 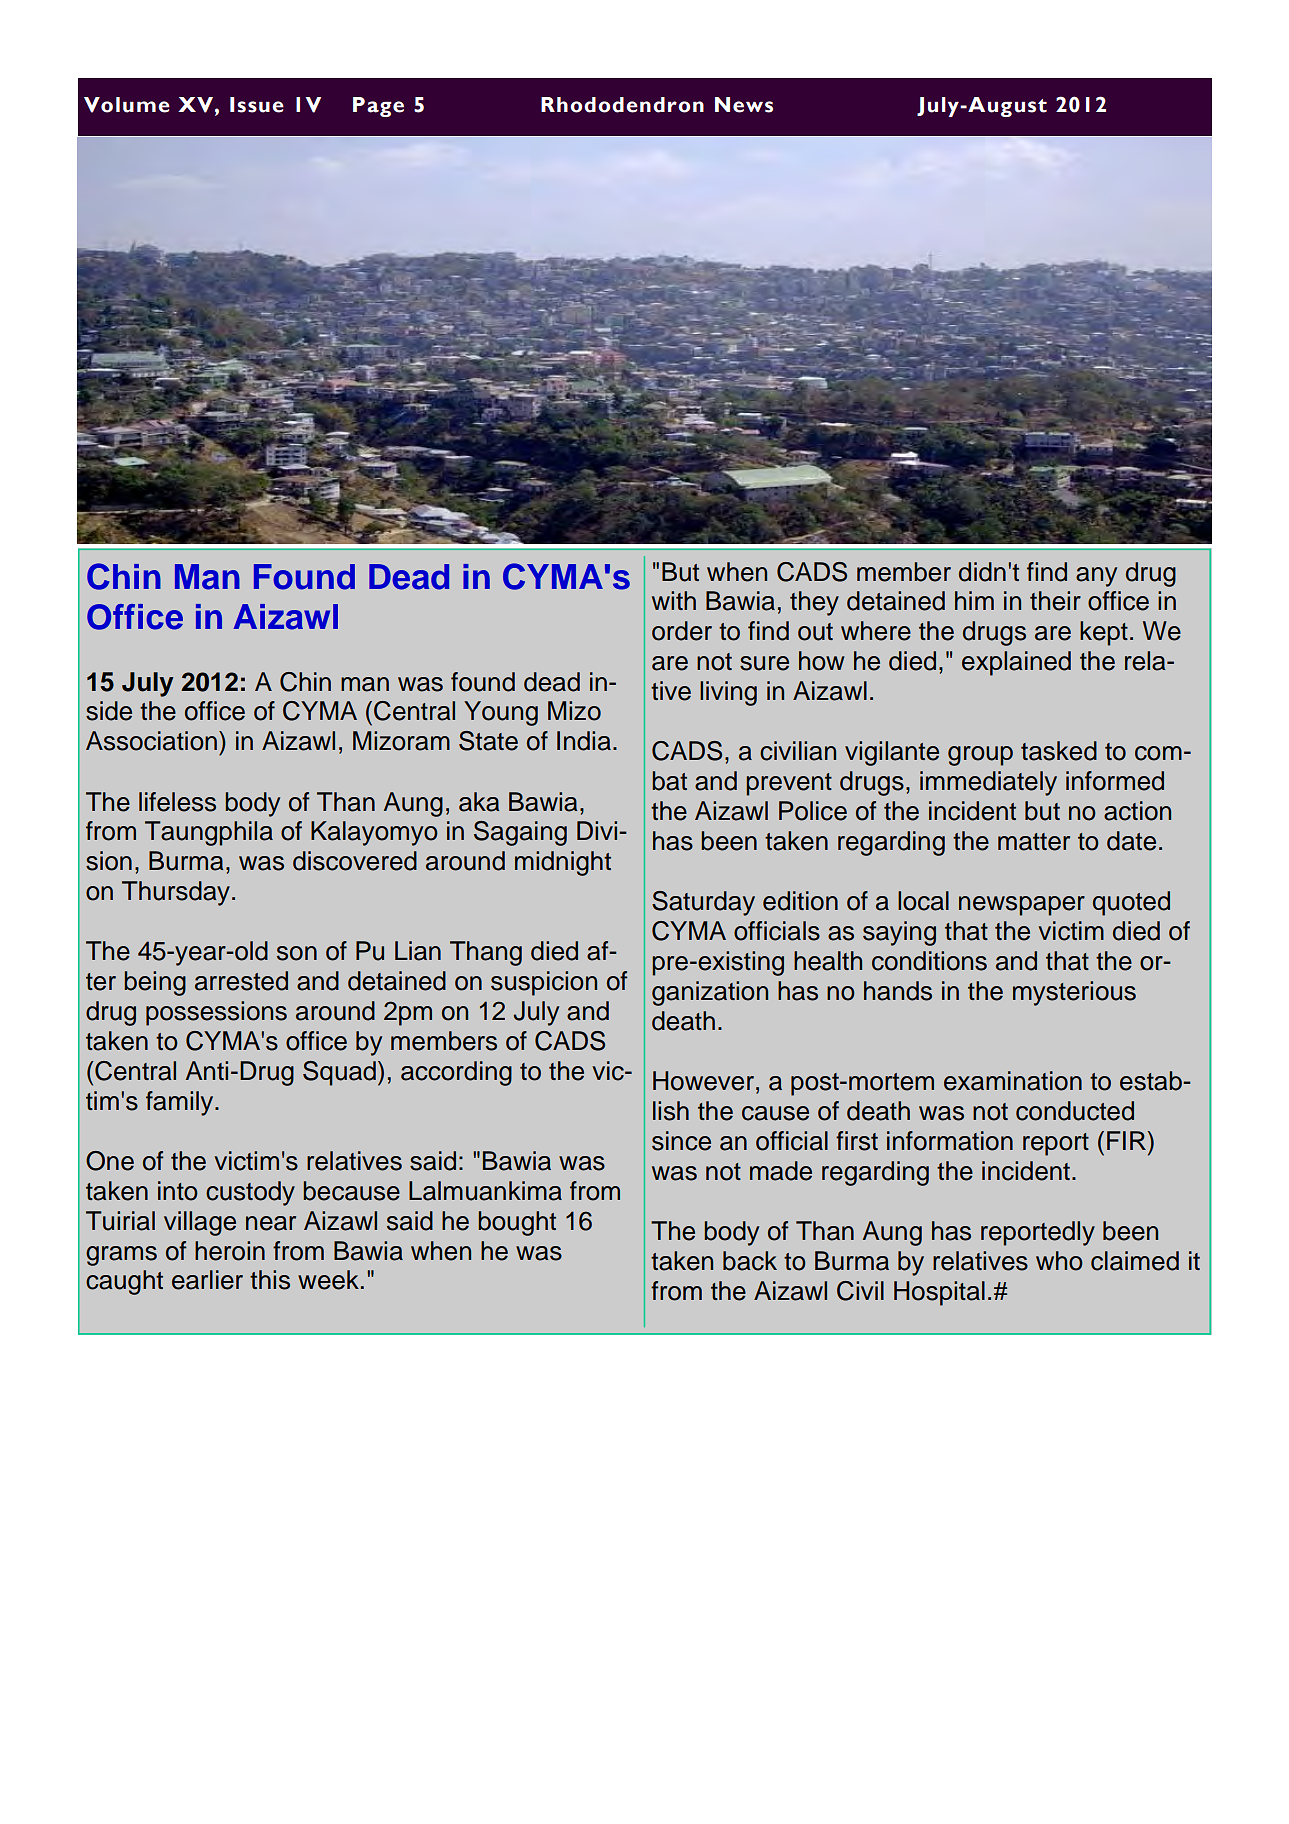 What do you see at coordinates (682, 631) in the page?
I see `order` at bounding box center [682, 631].
